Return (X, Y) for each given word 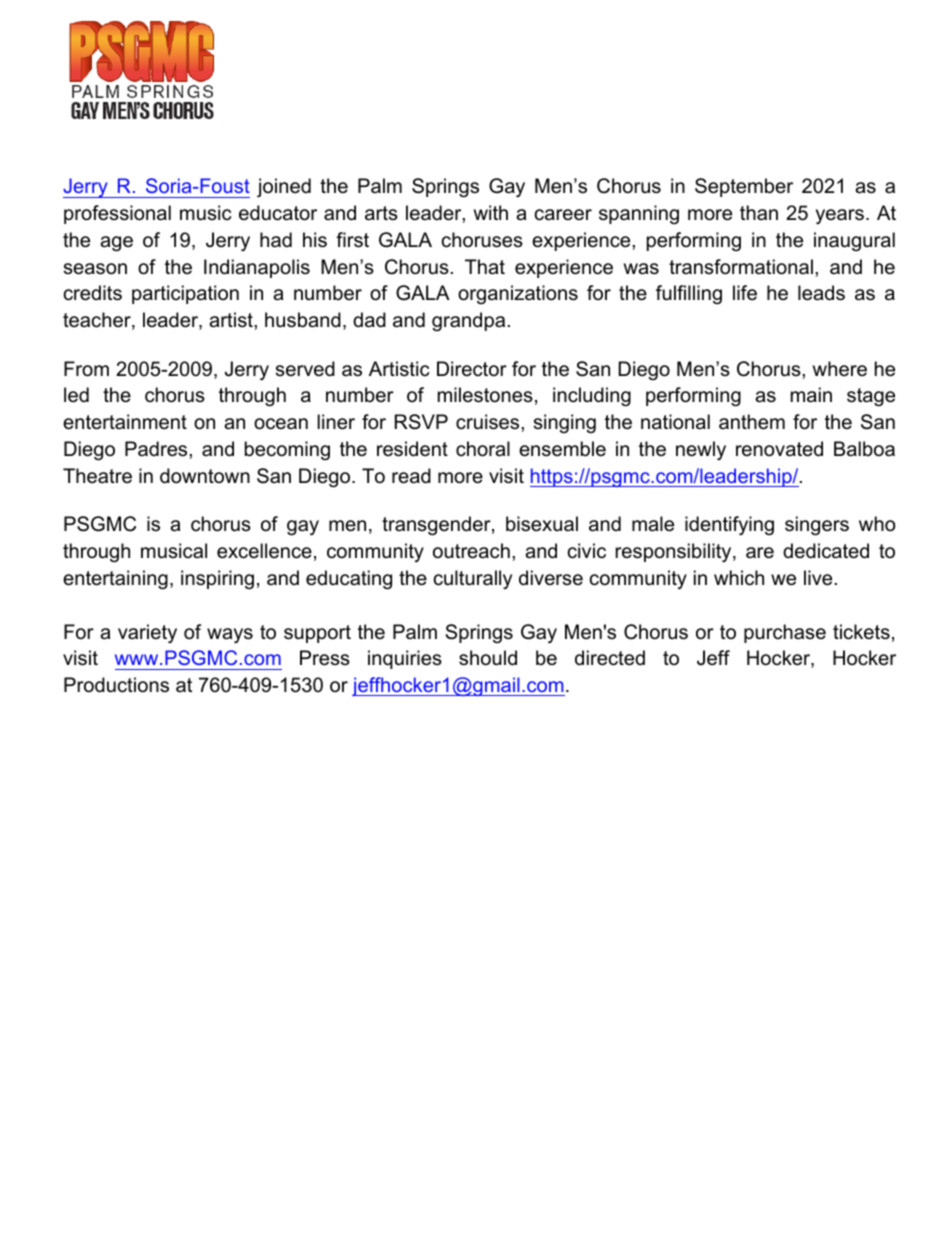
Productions (116, 685)
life (745, 293)
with (491, 212)
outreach (471, 551)
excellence (264, 551)
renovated (779, 449)
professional (117, 214)
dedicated (826, 551)
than (759, 213)
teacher (98, 321)
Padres (157, 449)
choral (483, 449)
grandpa (468, 321)
